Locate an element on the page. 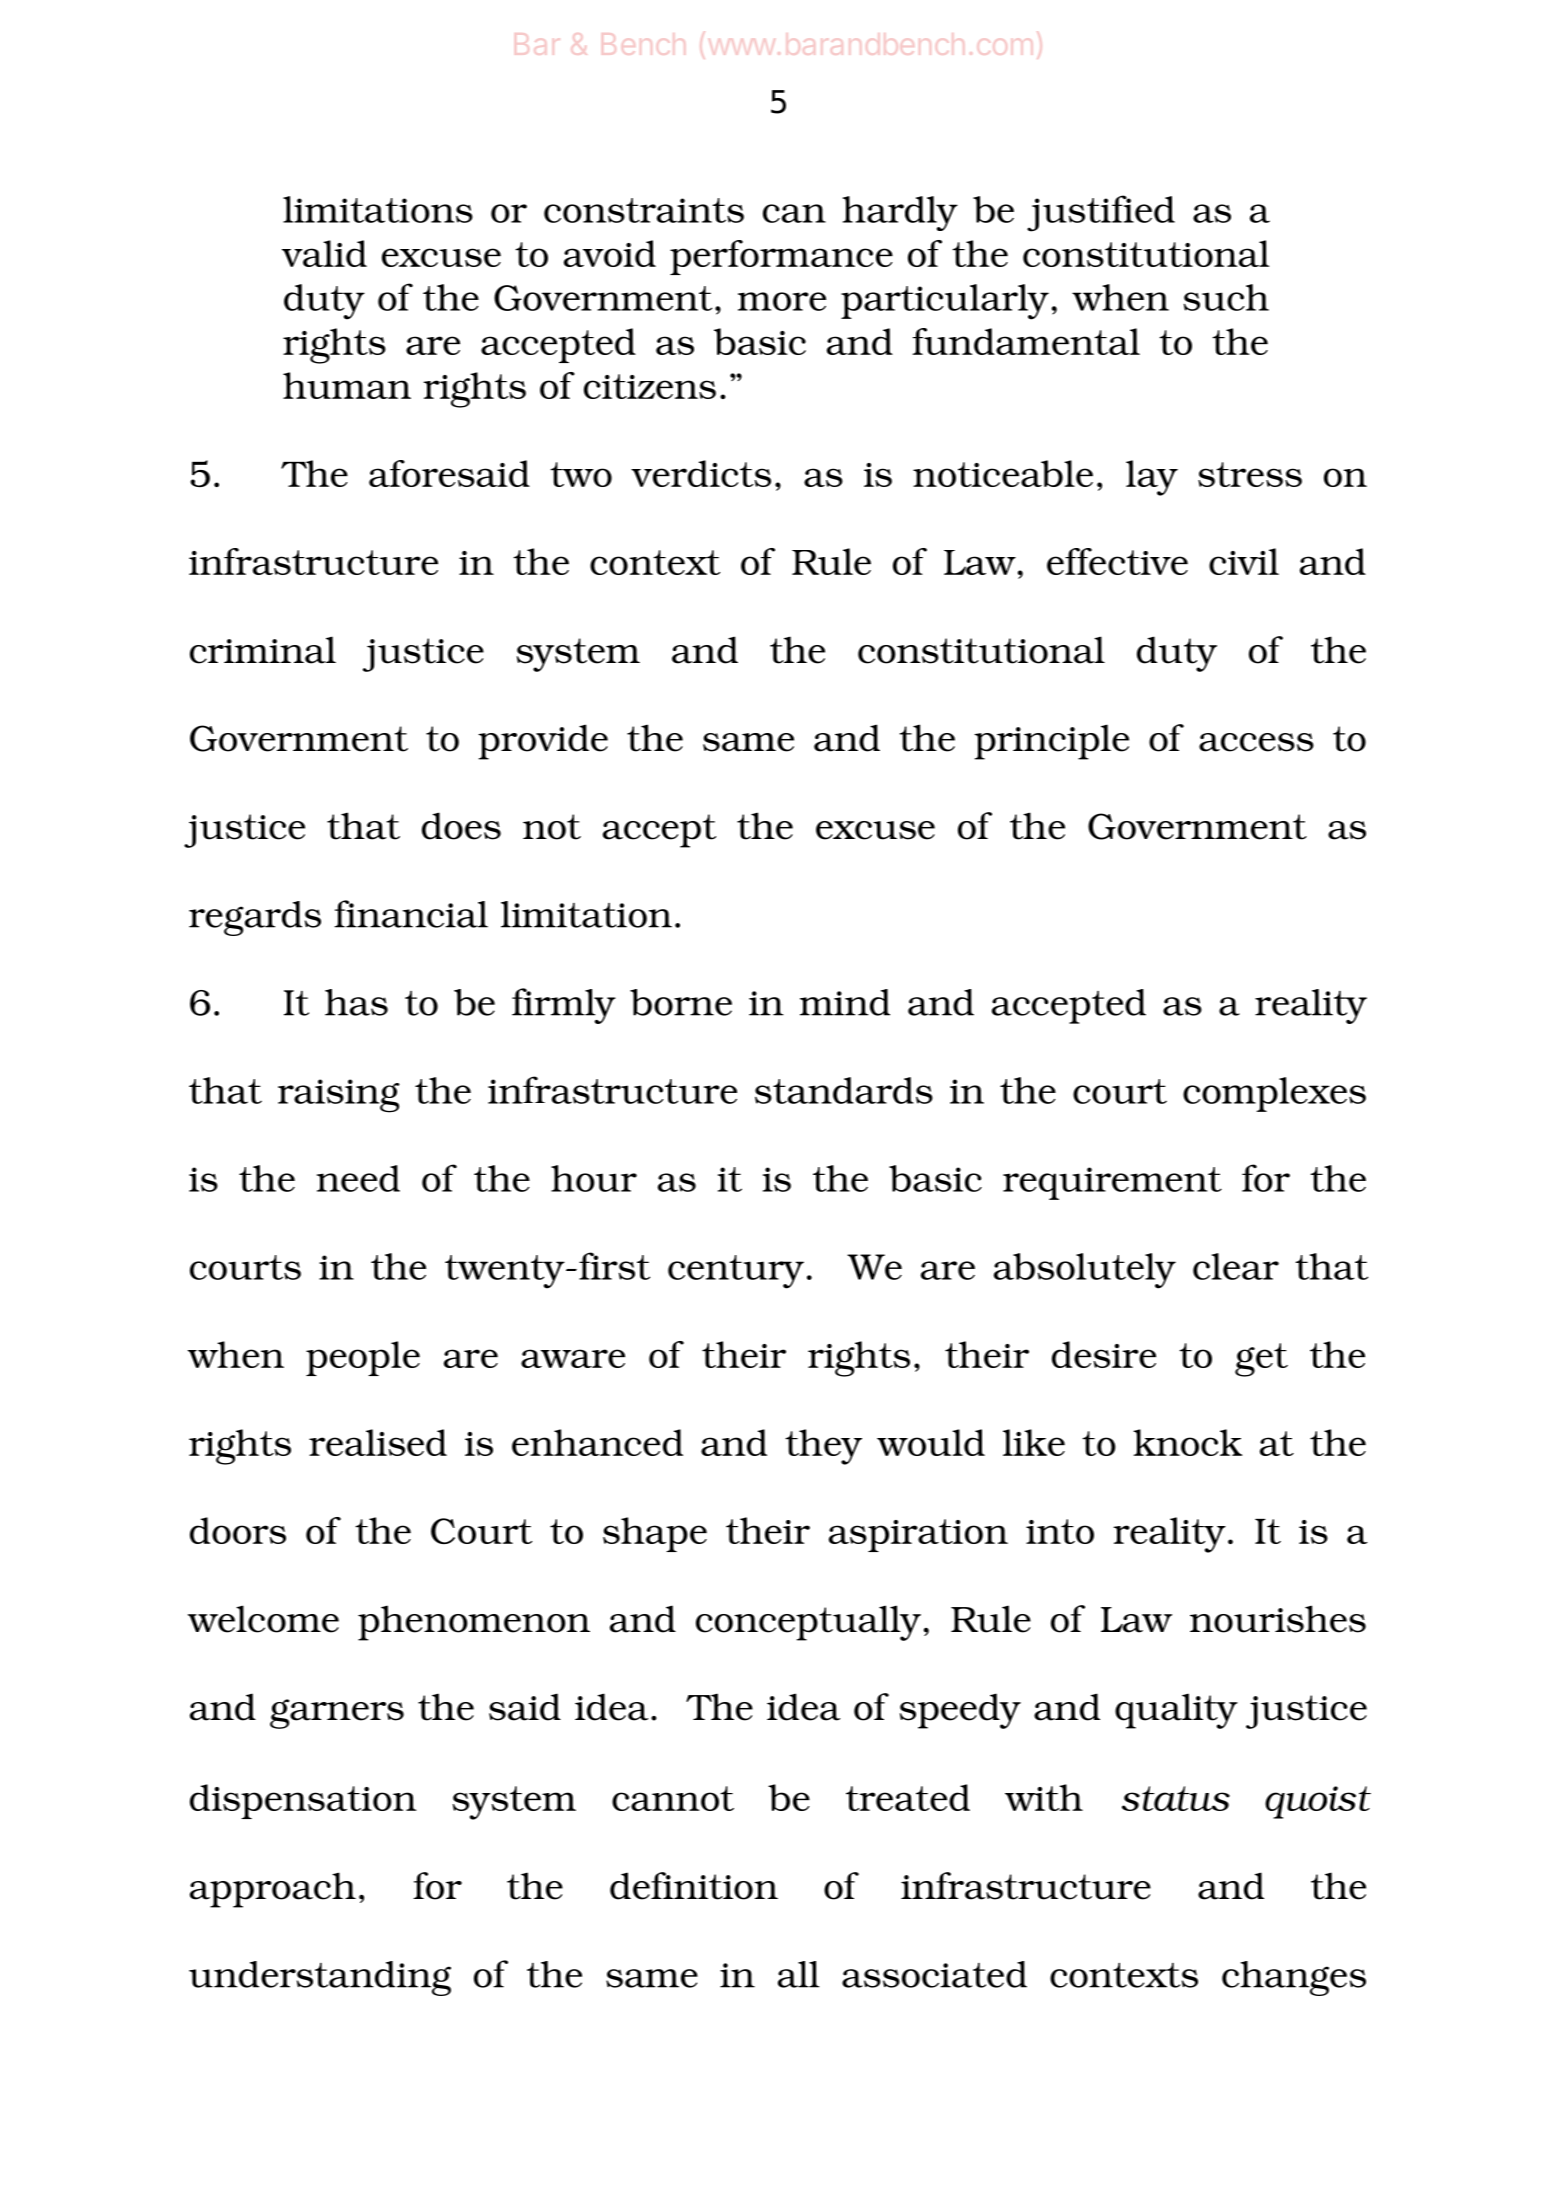 This document has width=1556, height=2201. complexes is located at coordinates (1274, 1094).
